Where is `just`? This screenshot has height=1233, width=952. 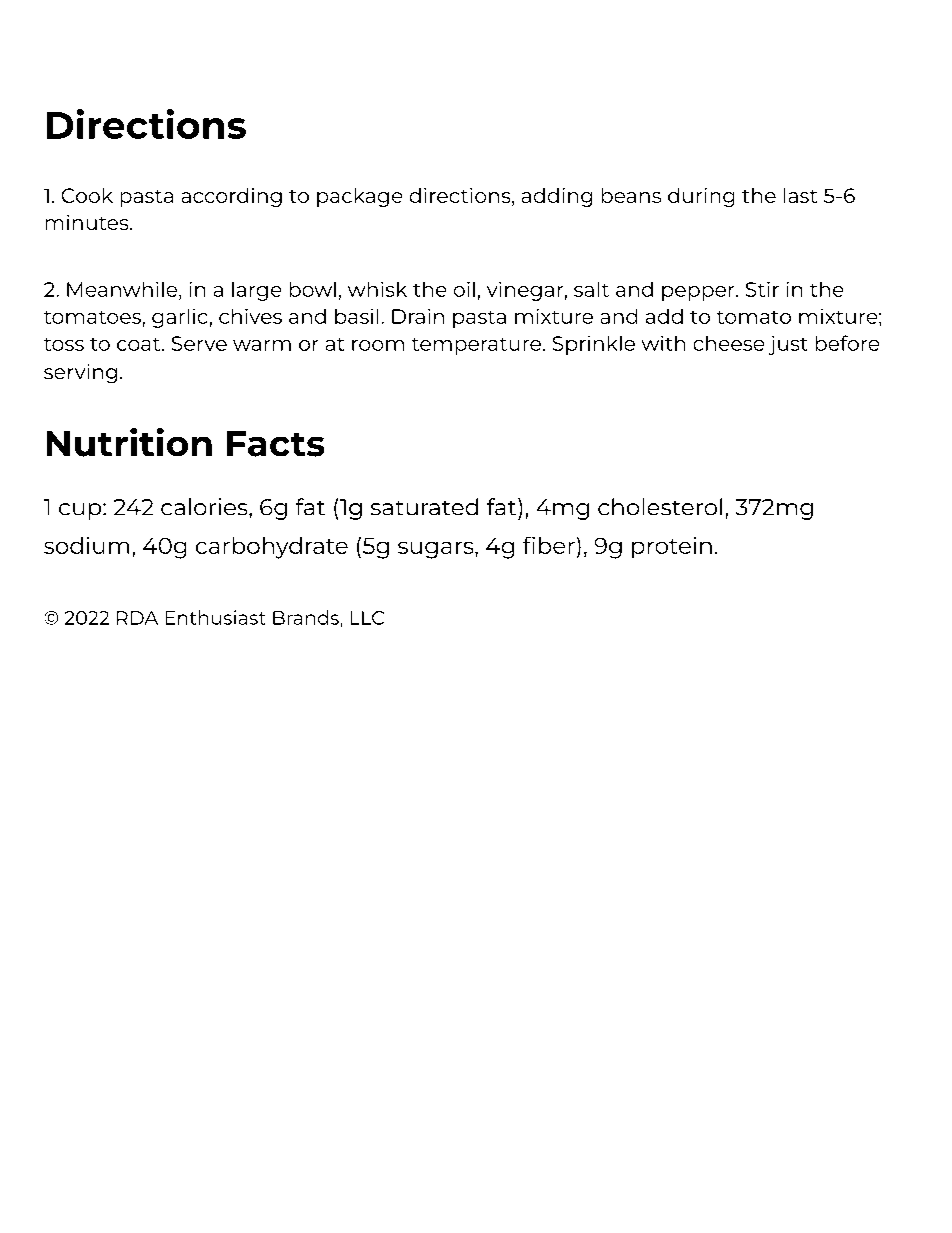 just is located at coordinates (788, 345).
